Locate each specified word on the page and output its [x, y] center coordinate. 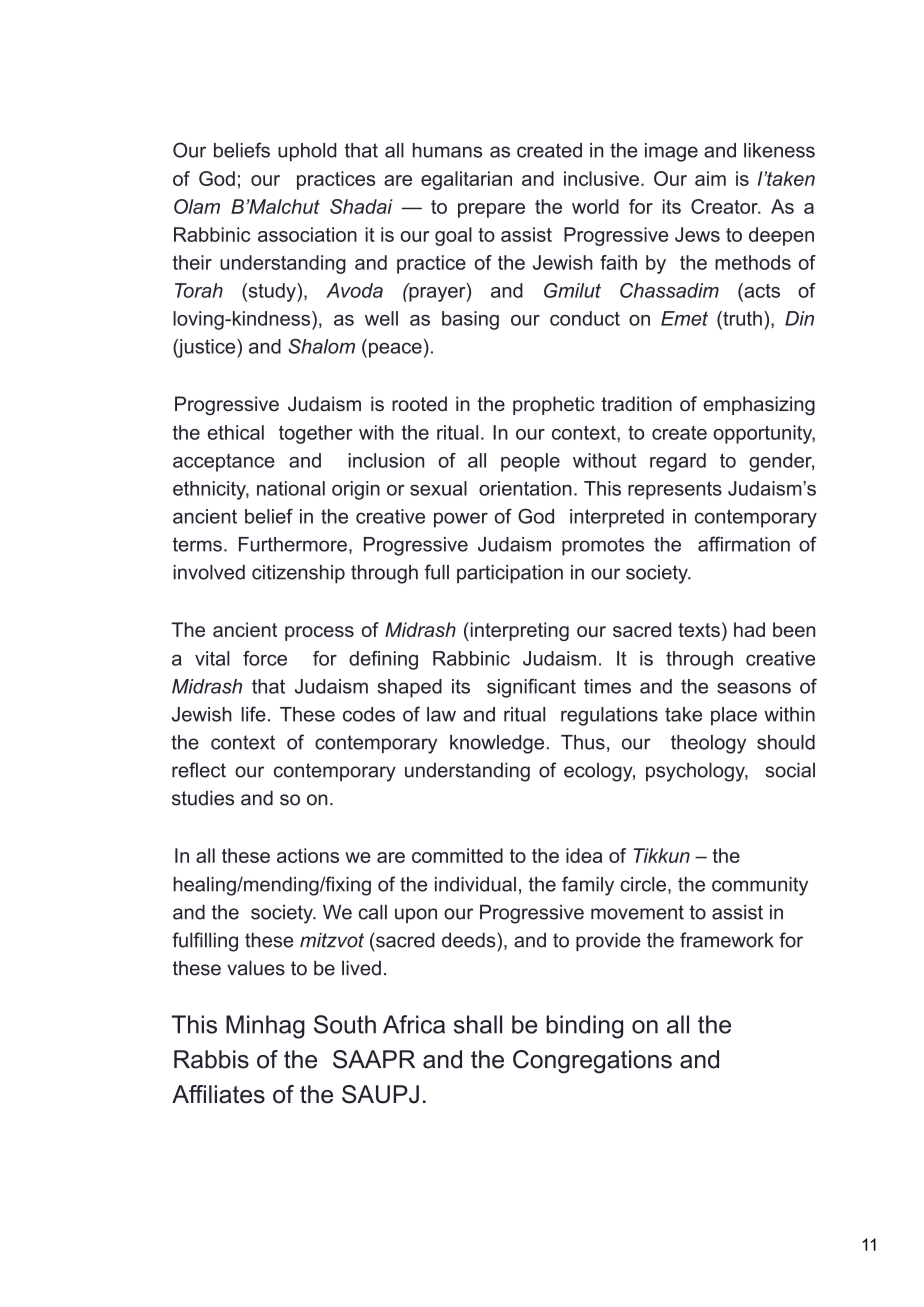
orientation [525, 488]
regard [678, 462]
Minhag [265, 1027]
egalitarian [466, 180]
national [291, 488]
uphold [307, 152]
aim [710, 178]
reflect [199, 770]
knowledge [498, 744]
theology [708, 744]
